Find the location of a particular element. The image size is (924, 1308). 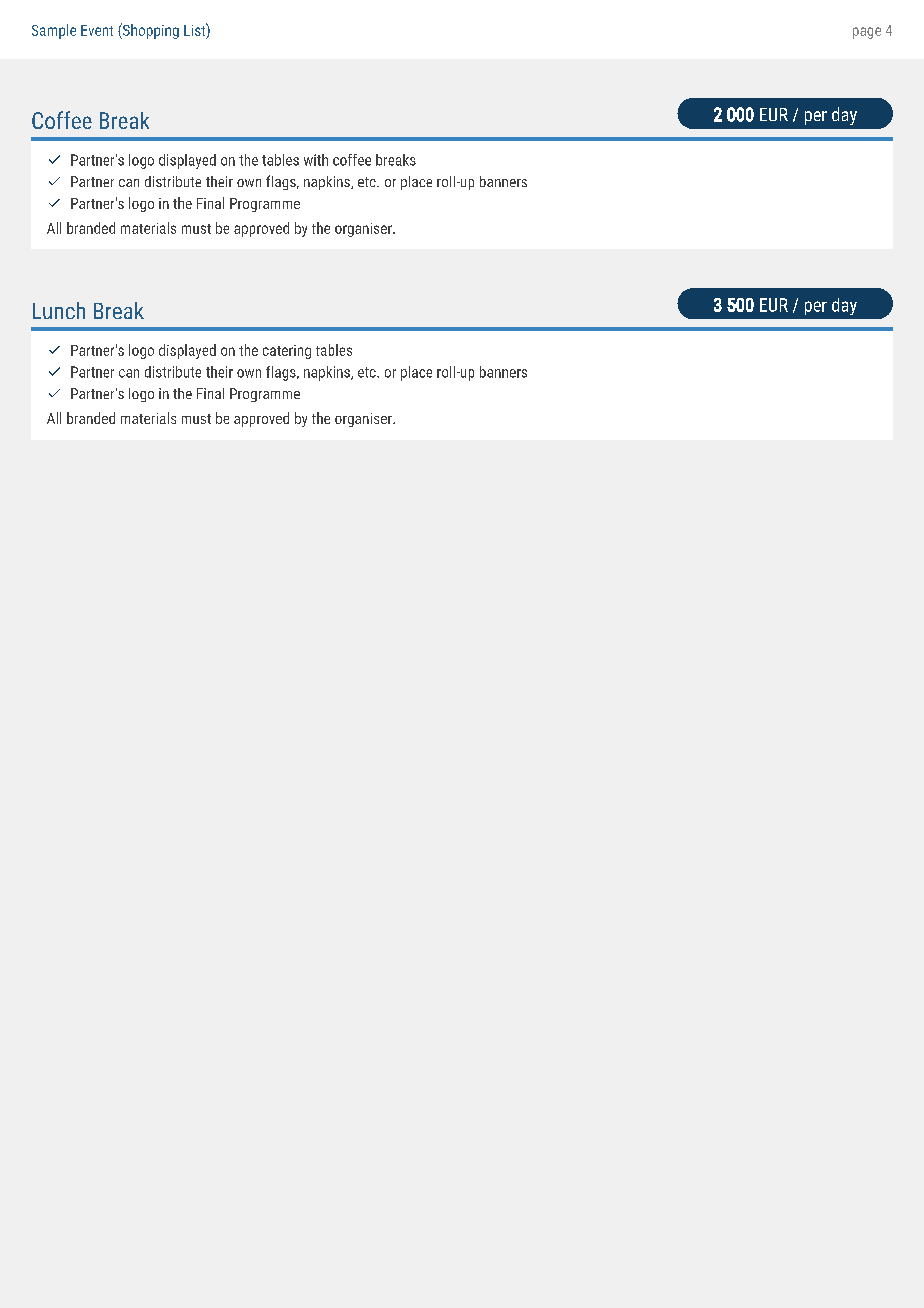

catering is located at coordinates (287, 352).
